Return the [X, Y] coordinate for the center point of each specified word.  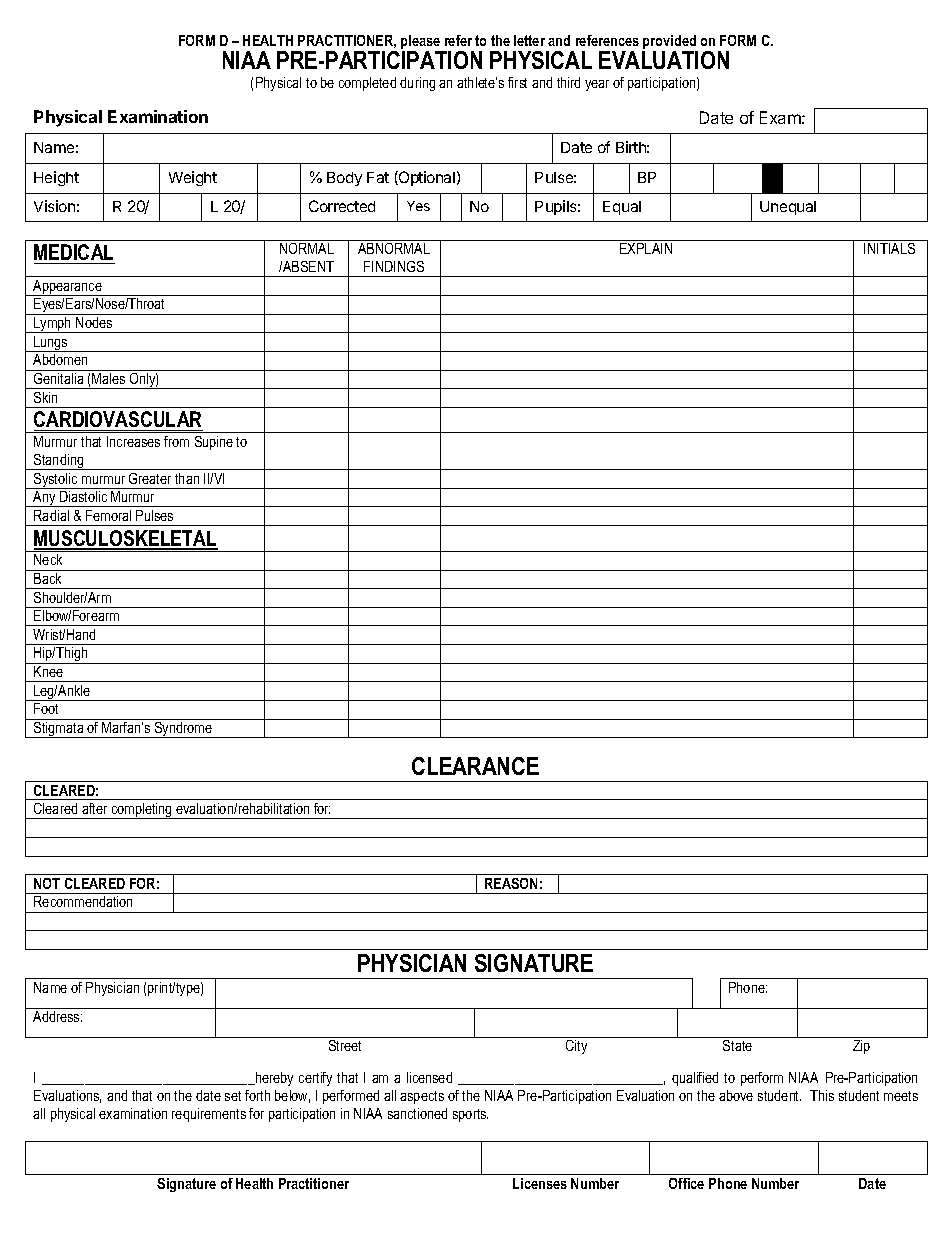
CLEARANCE [475, 766]
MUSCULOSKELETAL [126, 539]
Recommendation [83, 901]
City [576, 1047]
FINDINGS [394, 266]
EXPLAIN [646, 248]
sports [470, 1115]
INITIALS [889, 248]
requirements [209, 1115]
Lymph [53, 325]
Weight [193, 178]
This [822, 1095]
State [737, 1045]
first [517, 82]
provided [670, 43]
